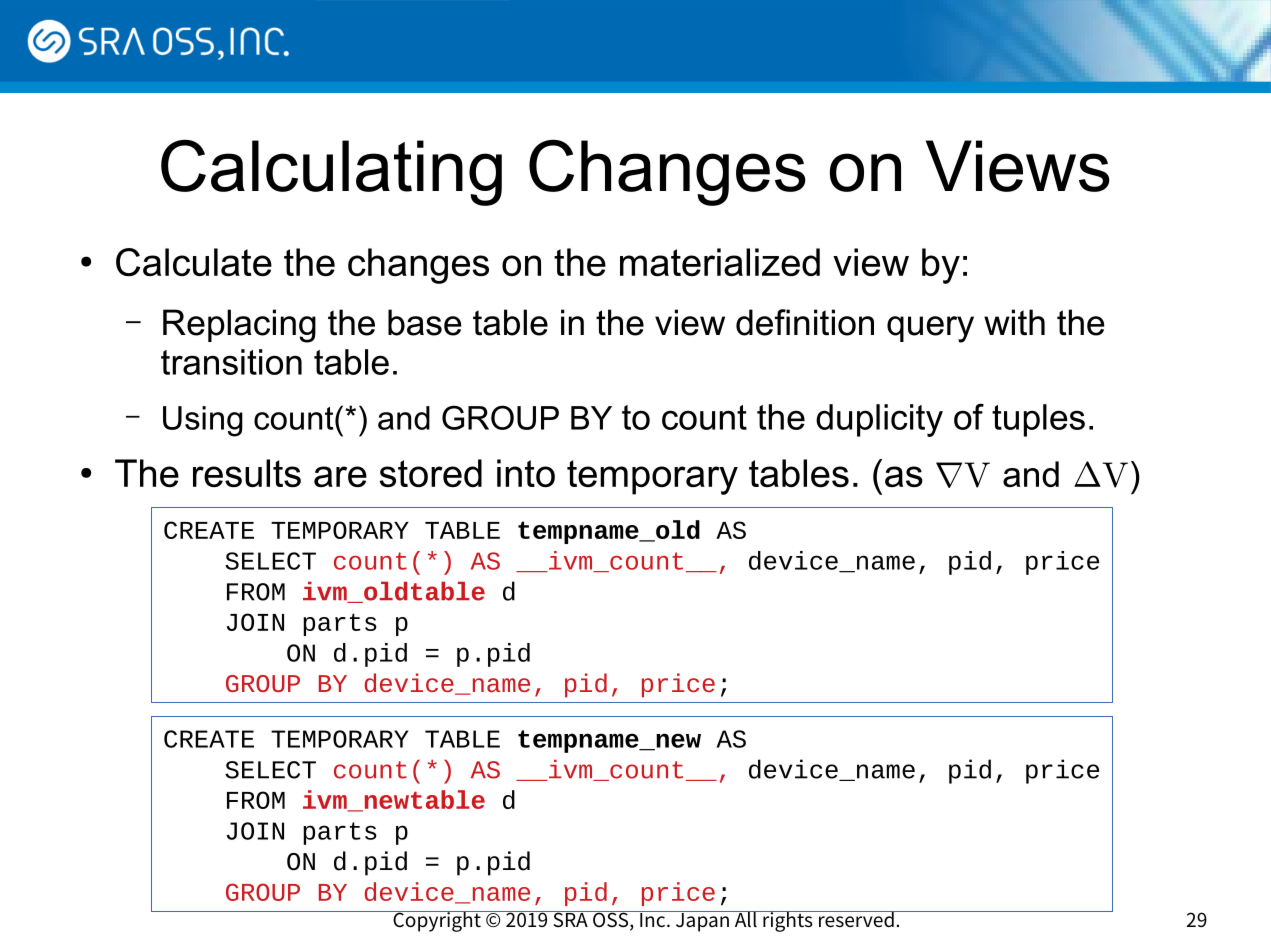 This screenshot has width=1271, height=952. Describe the element at coordinates (331, 172) in the screenshot. I see `Calculating` at that location.
